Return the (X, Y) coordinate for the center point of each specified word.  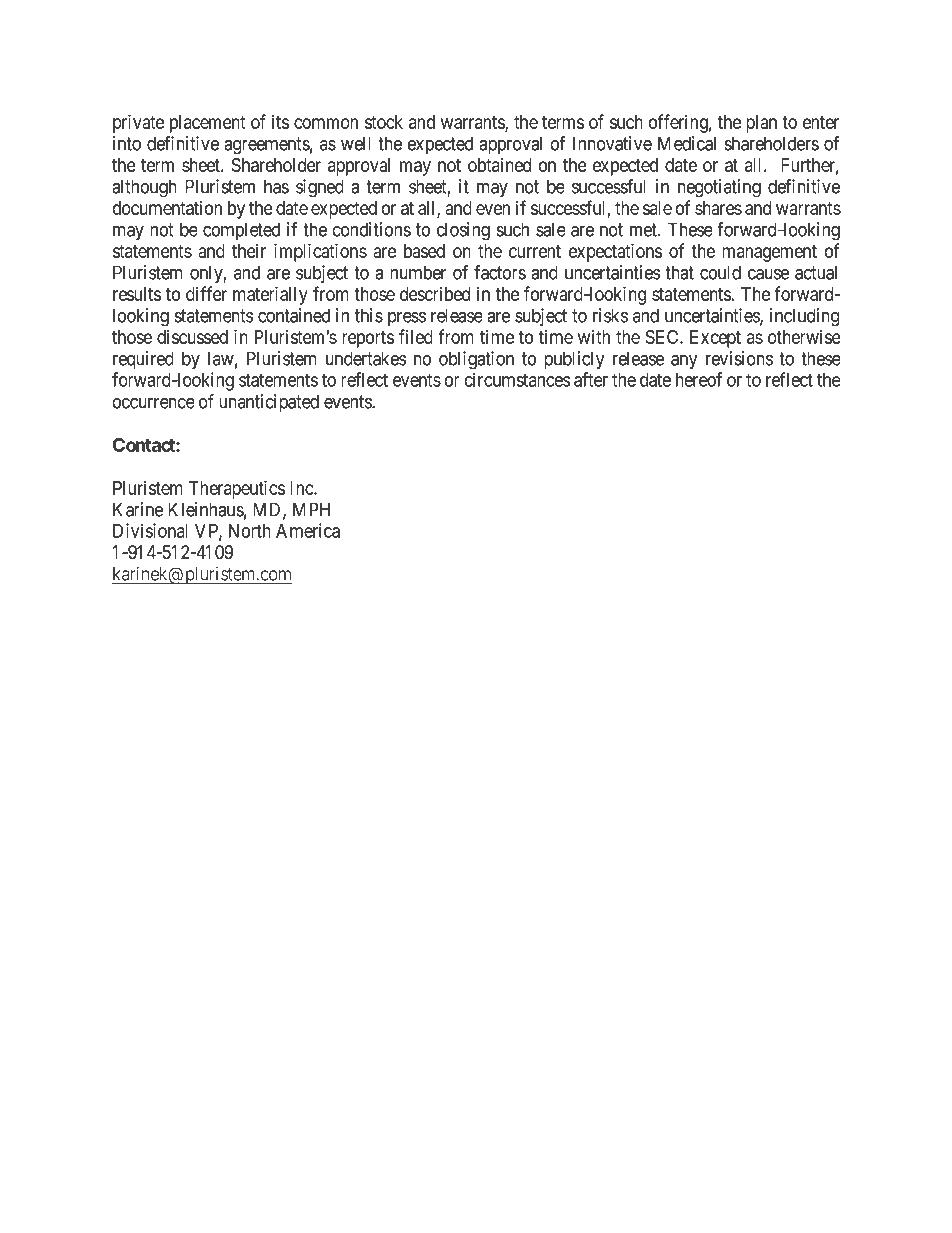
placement (207, 124)
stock (384, 122)
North (250, 531)
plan (761, 124)
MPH (311, 509)
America (308, 530)
